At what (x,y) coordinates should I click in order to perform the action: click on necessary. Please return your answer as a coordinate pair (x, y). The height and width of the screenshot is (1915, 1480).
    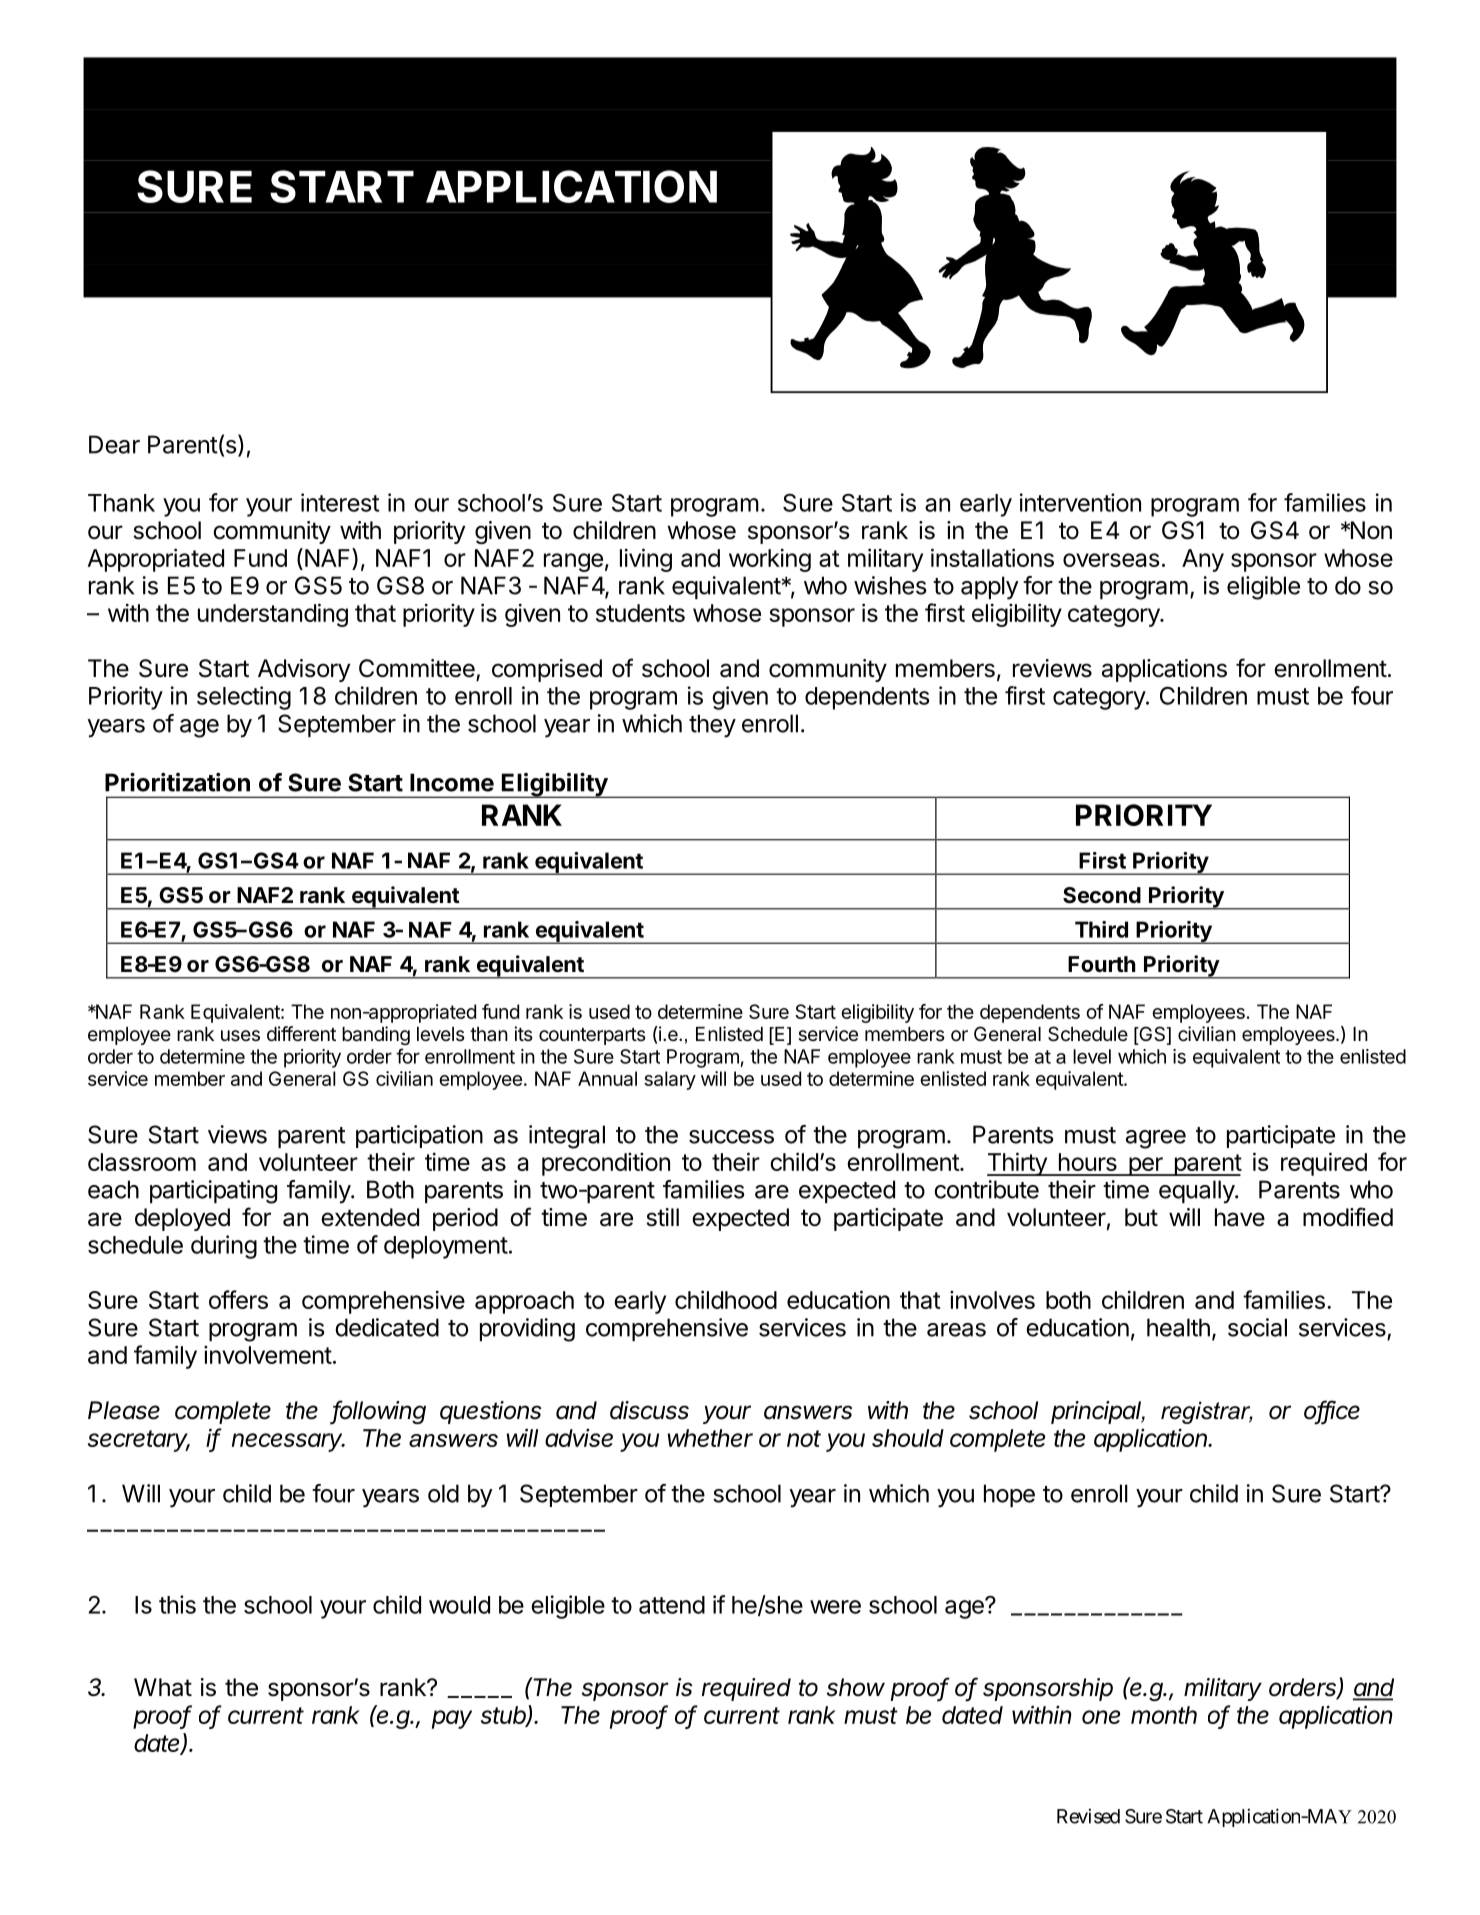
    Looking at the image, I should click on (288, 1442).
